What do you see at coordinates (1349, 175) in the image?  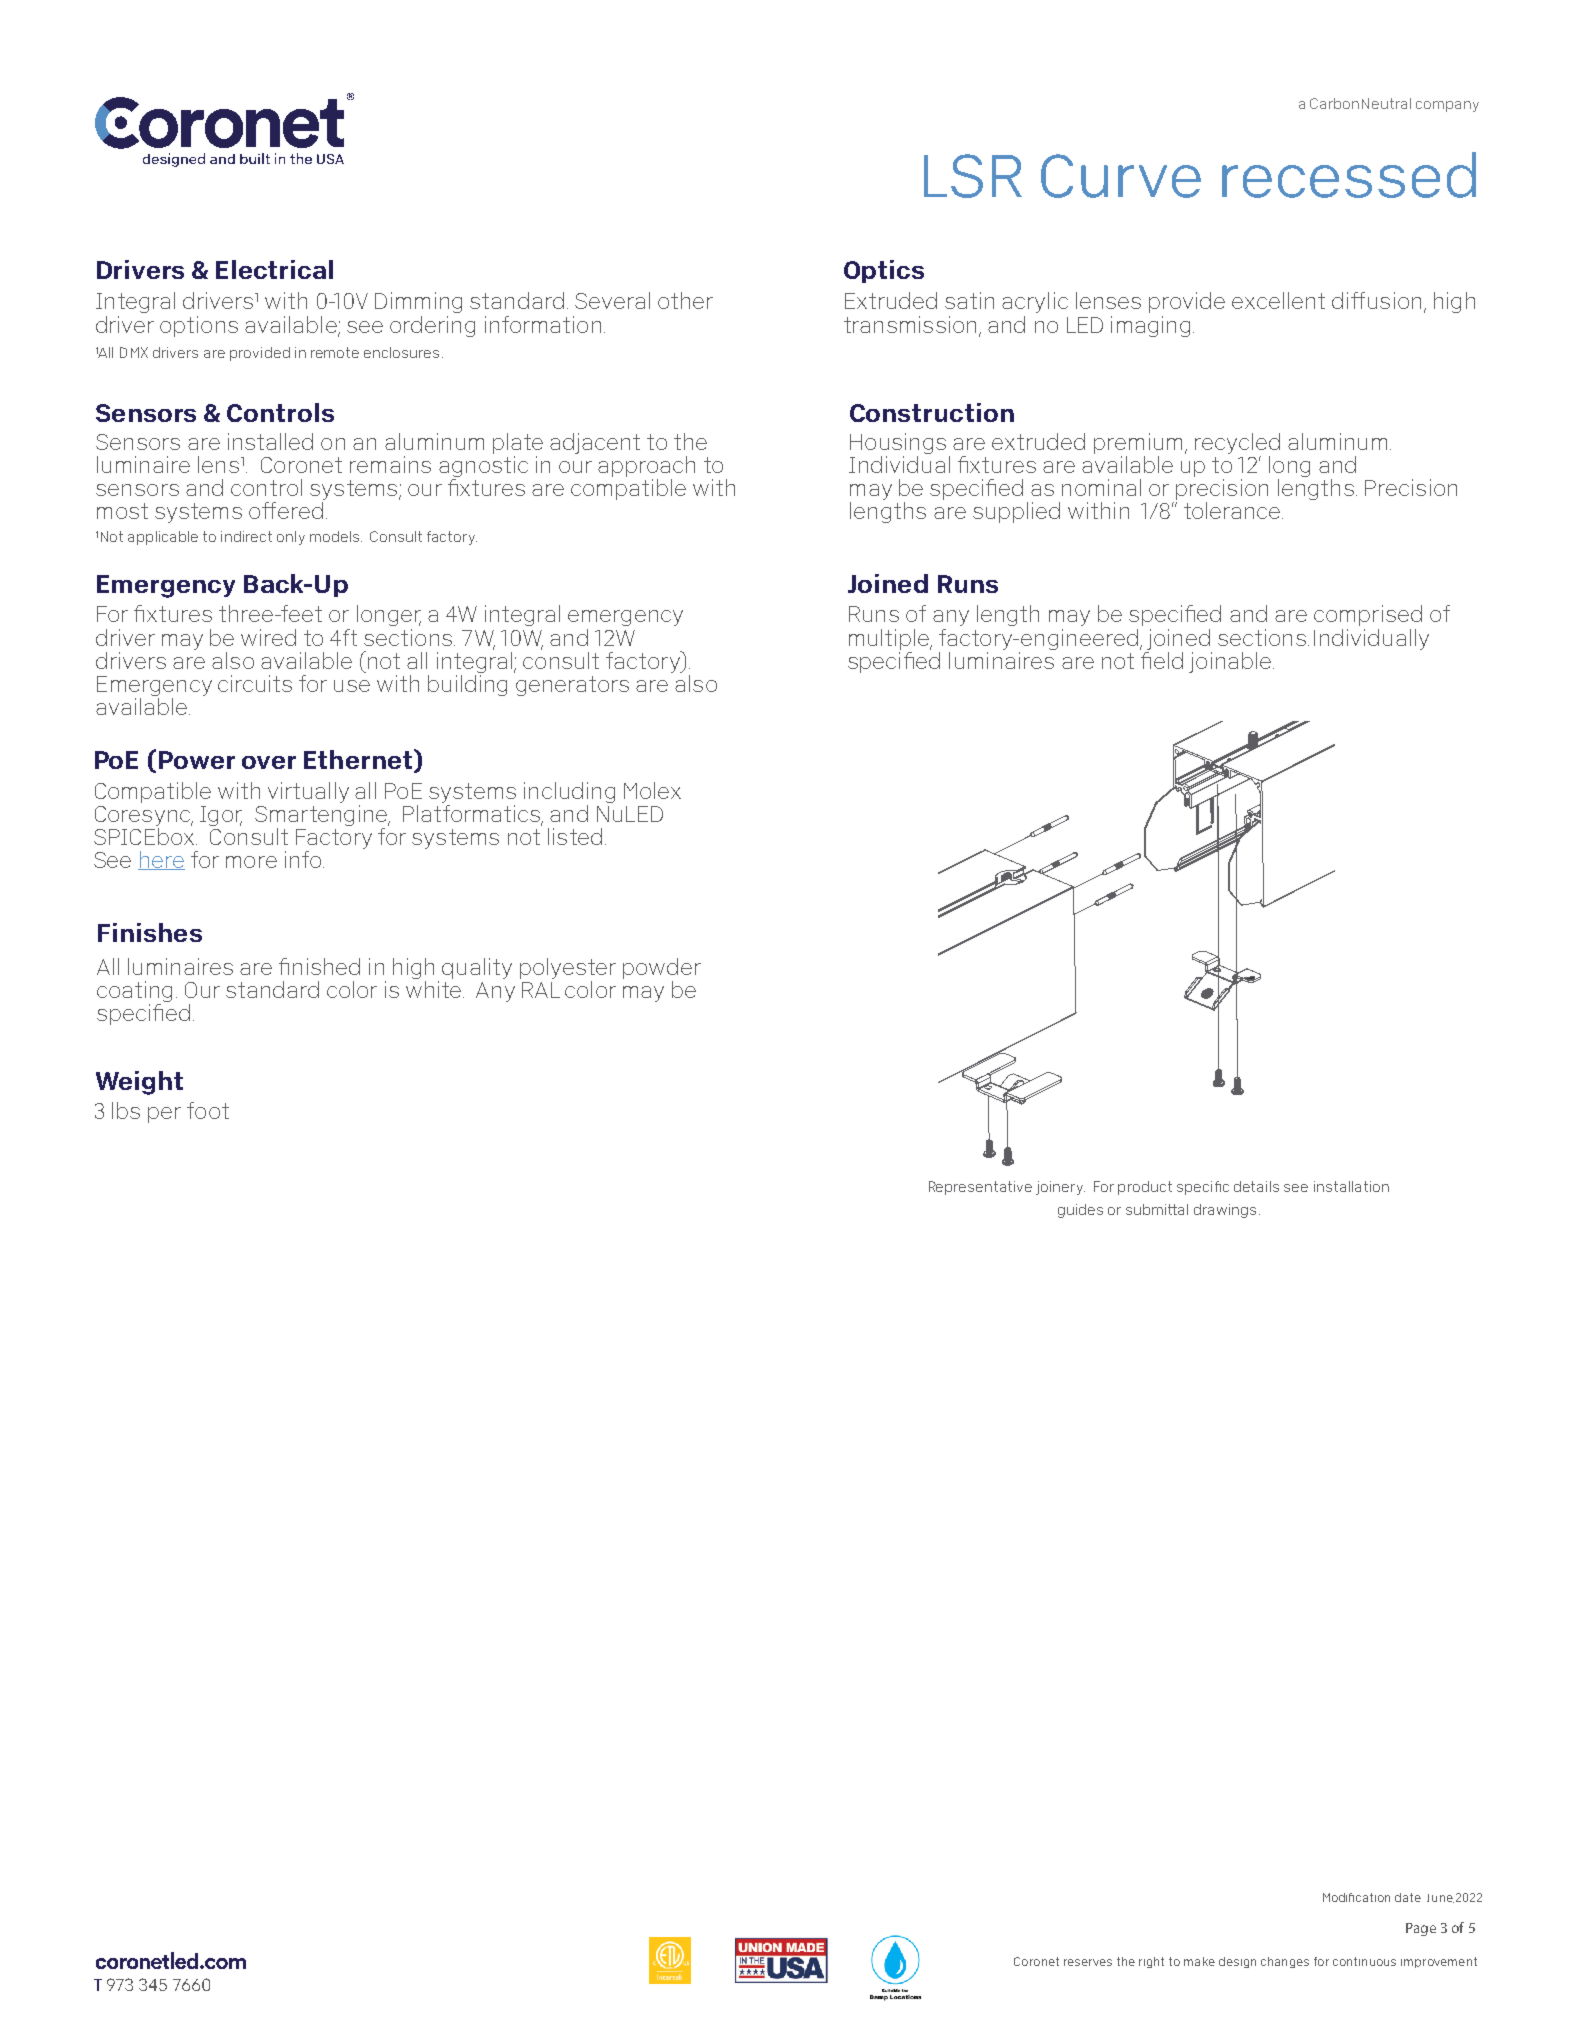 I see `recessed` at bounding box center [1349, 175].
